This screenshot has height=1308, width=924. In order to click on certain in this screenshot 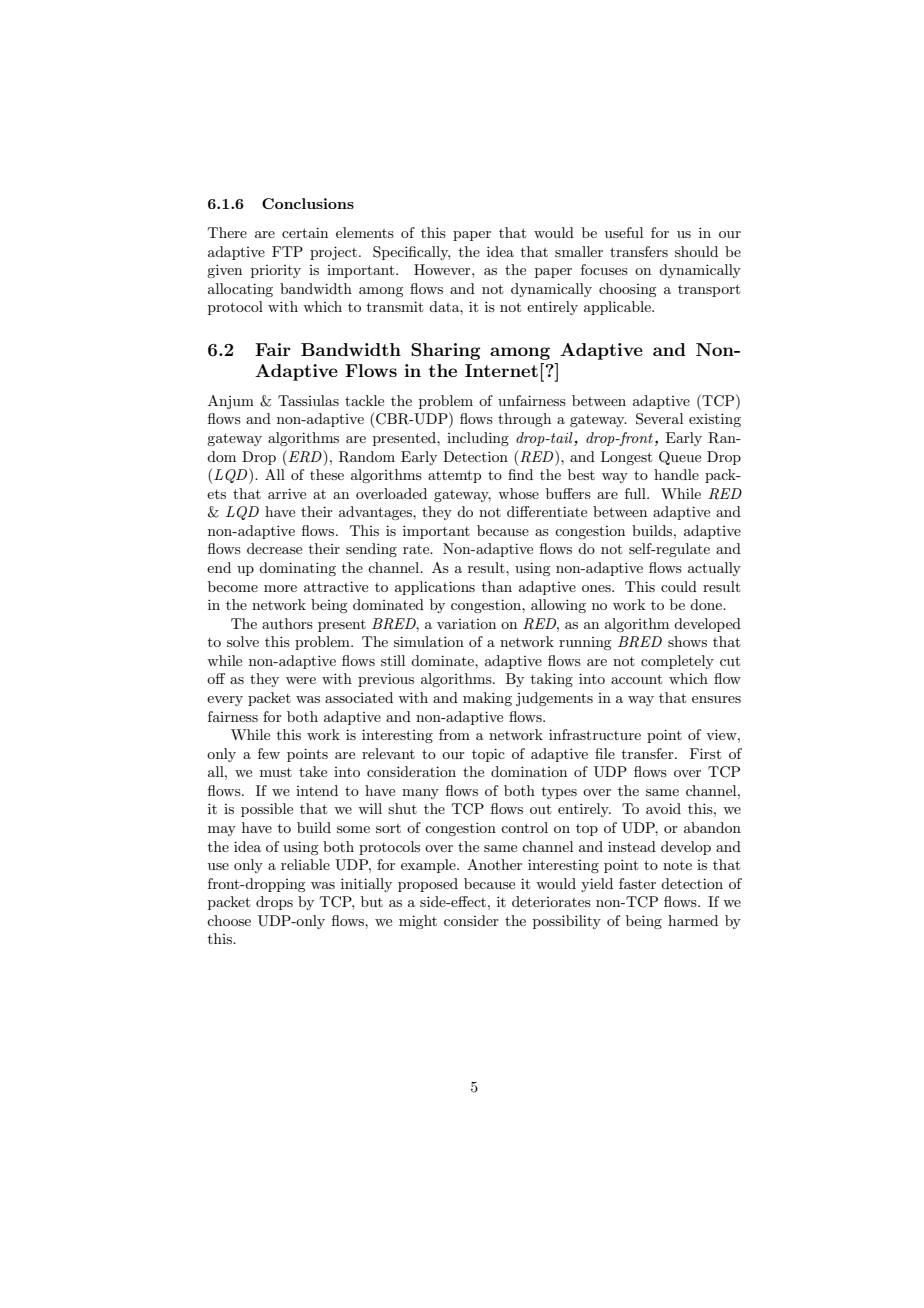, I will do `click(305, 232)`.
